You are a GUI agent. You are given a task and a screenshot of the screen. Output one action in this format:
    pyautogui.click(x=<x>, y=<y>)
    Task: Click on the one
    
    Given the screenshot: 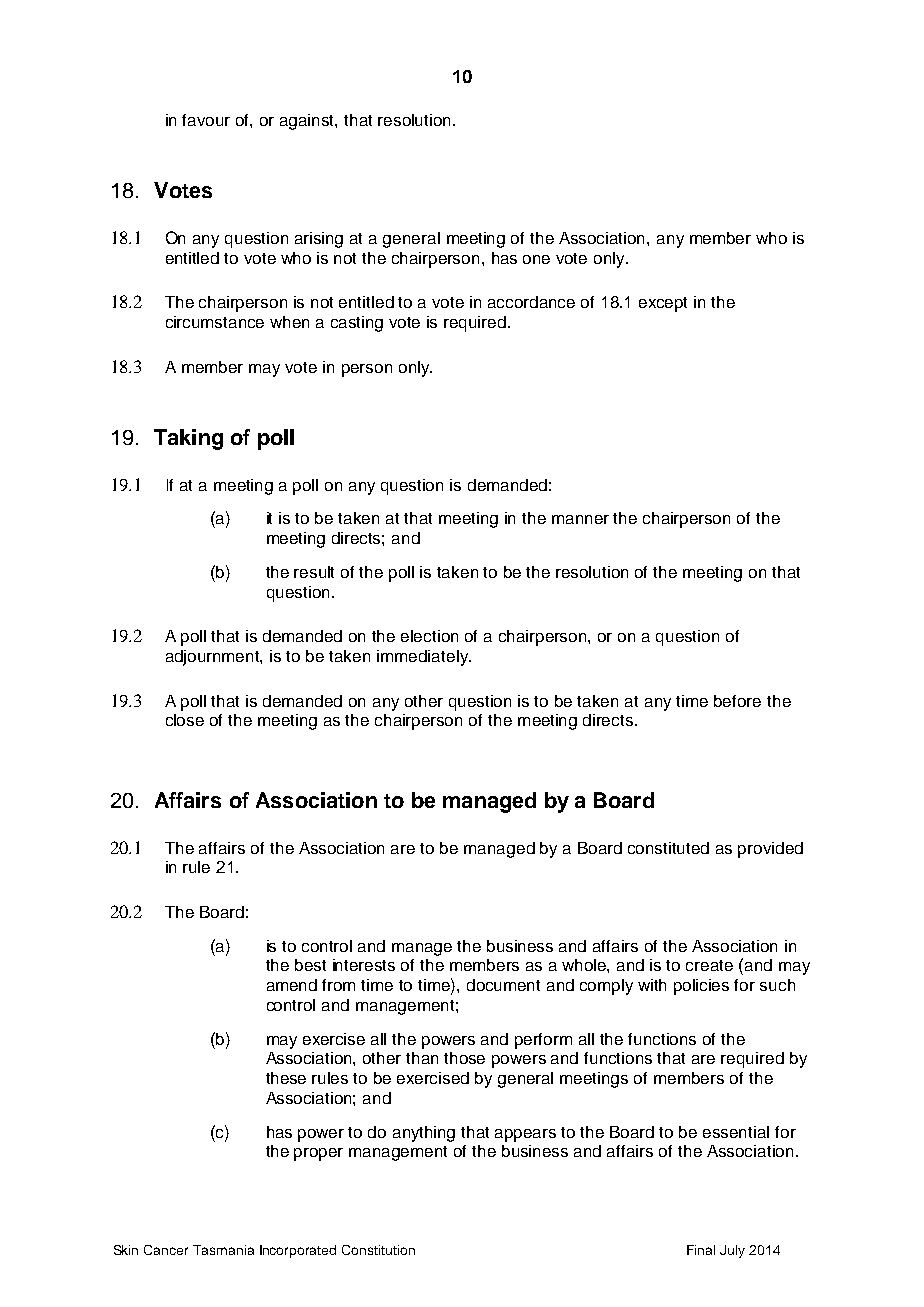 What is the action you would take?
    pyautogui.click(x=536, y=259)
